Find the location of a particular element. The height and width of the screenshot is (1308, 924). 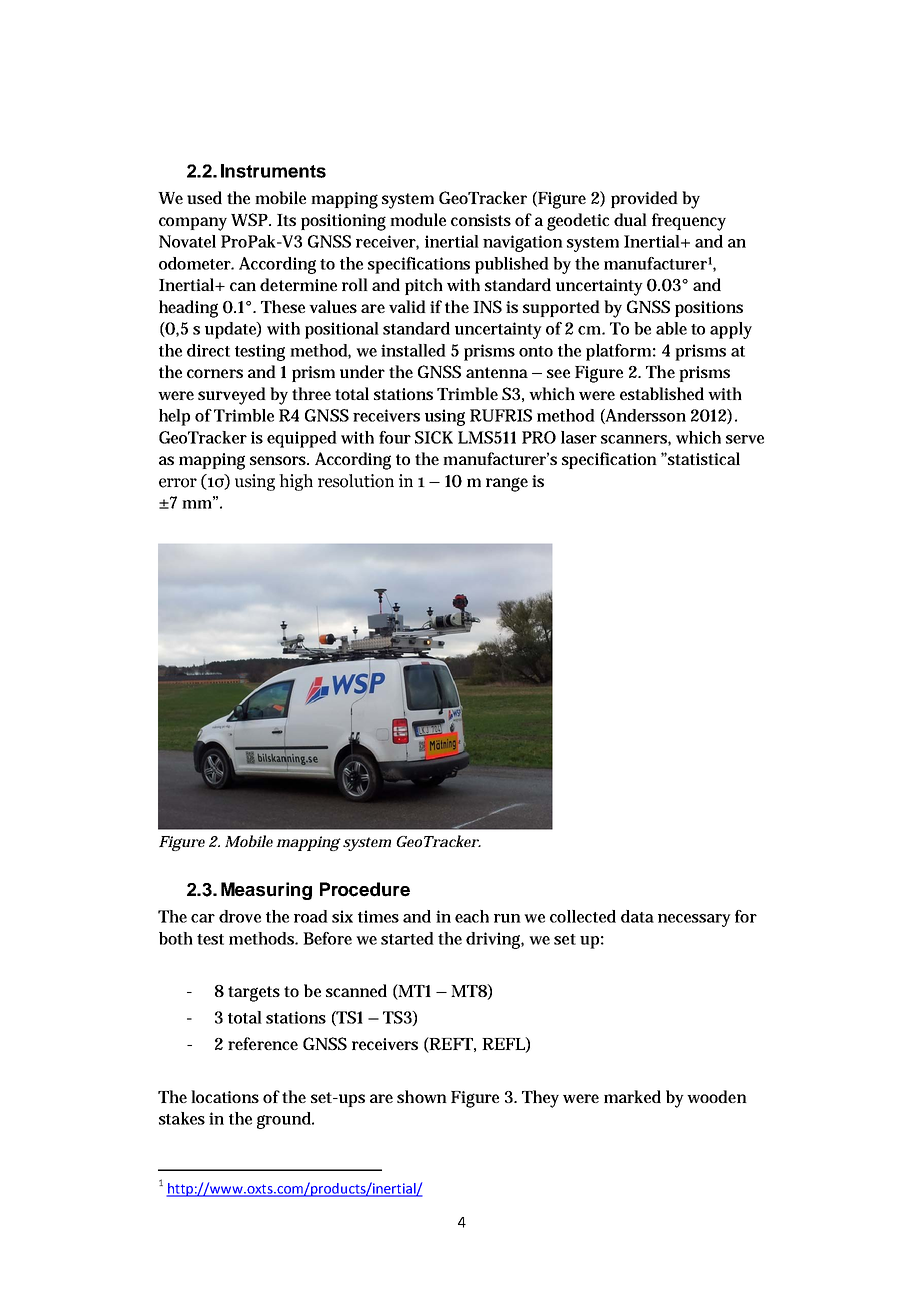

necessary is located at coordinates (694, 920).
